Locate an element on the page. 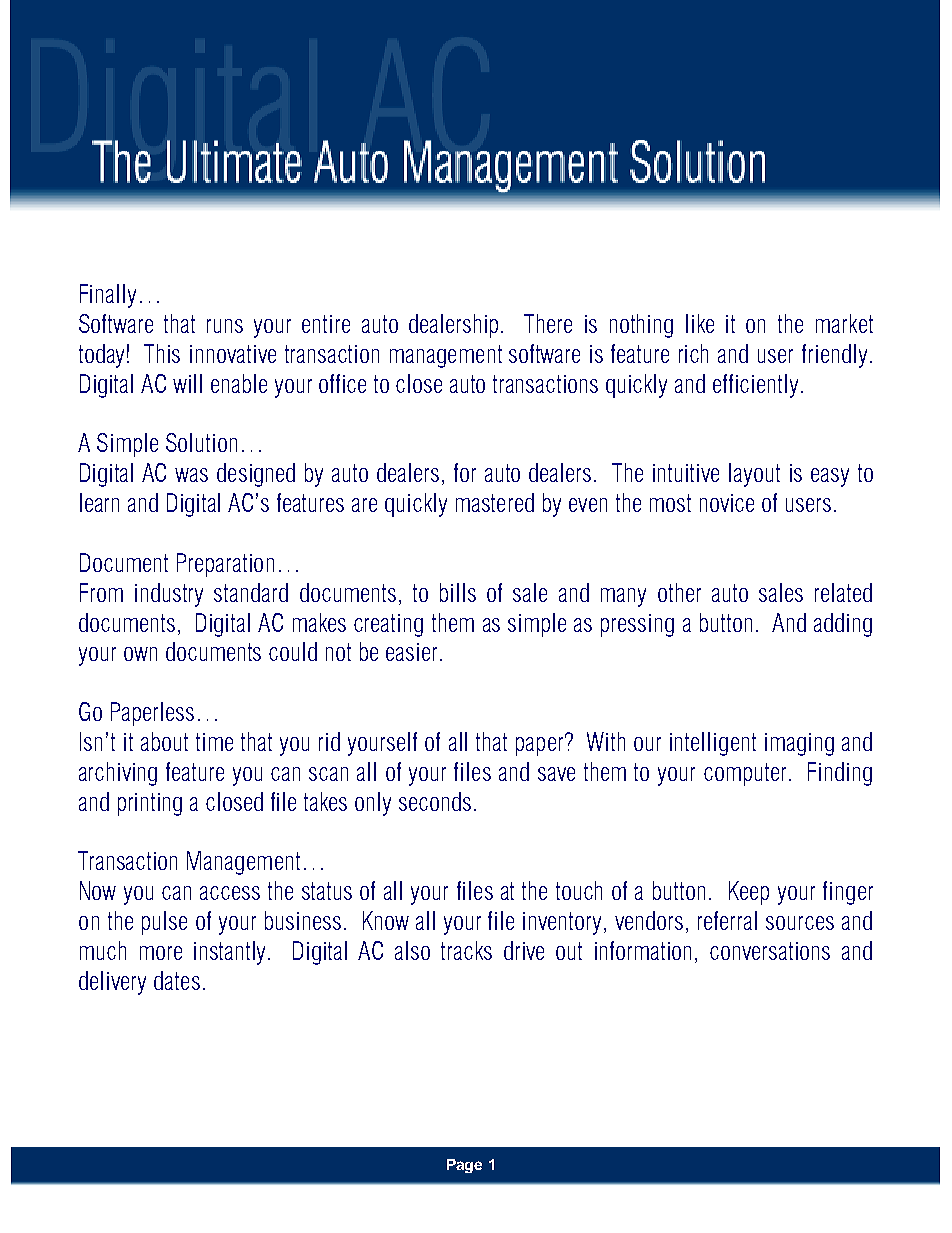 Image resolution: width=952 pixels, height=1233 pixels. about is located at coordinates (164, 741).
